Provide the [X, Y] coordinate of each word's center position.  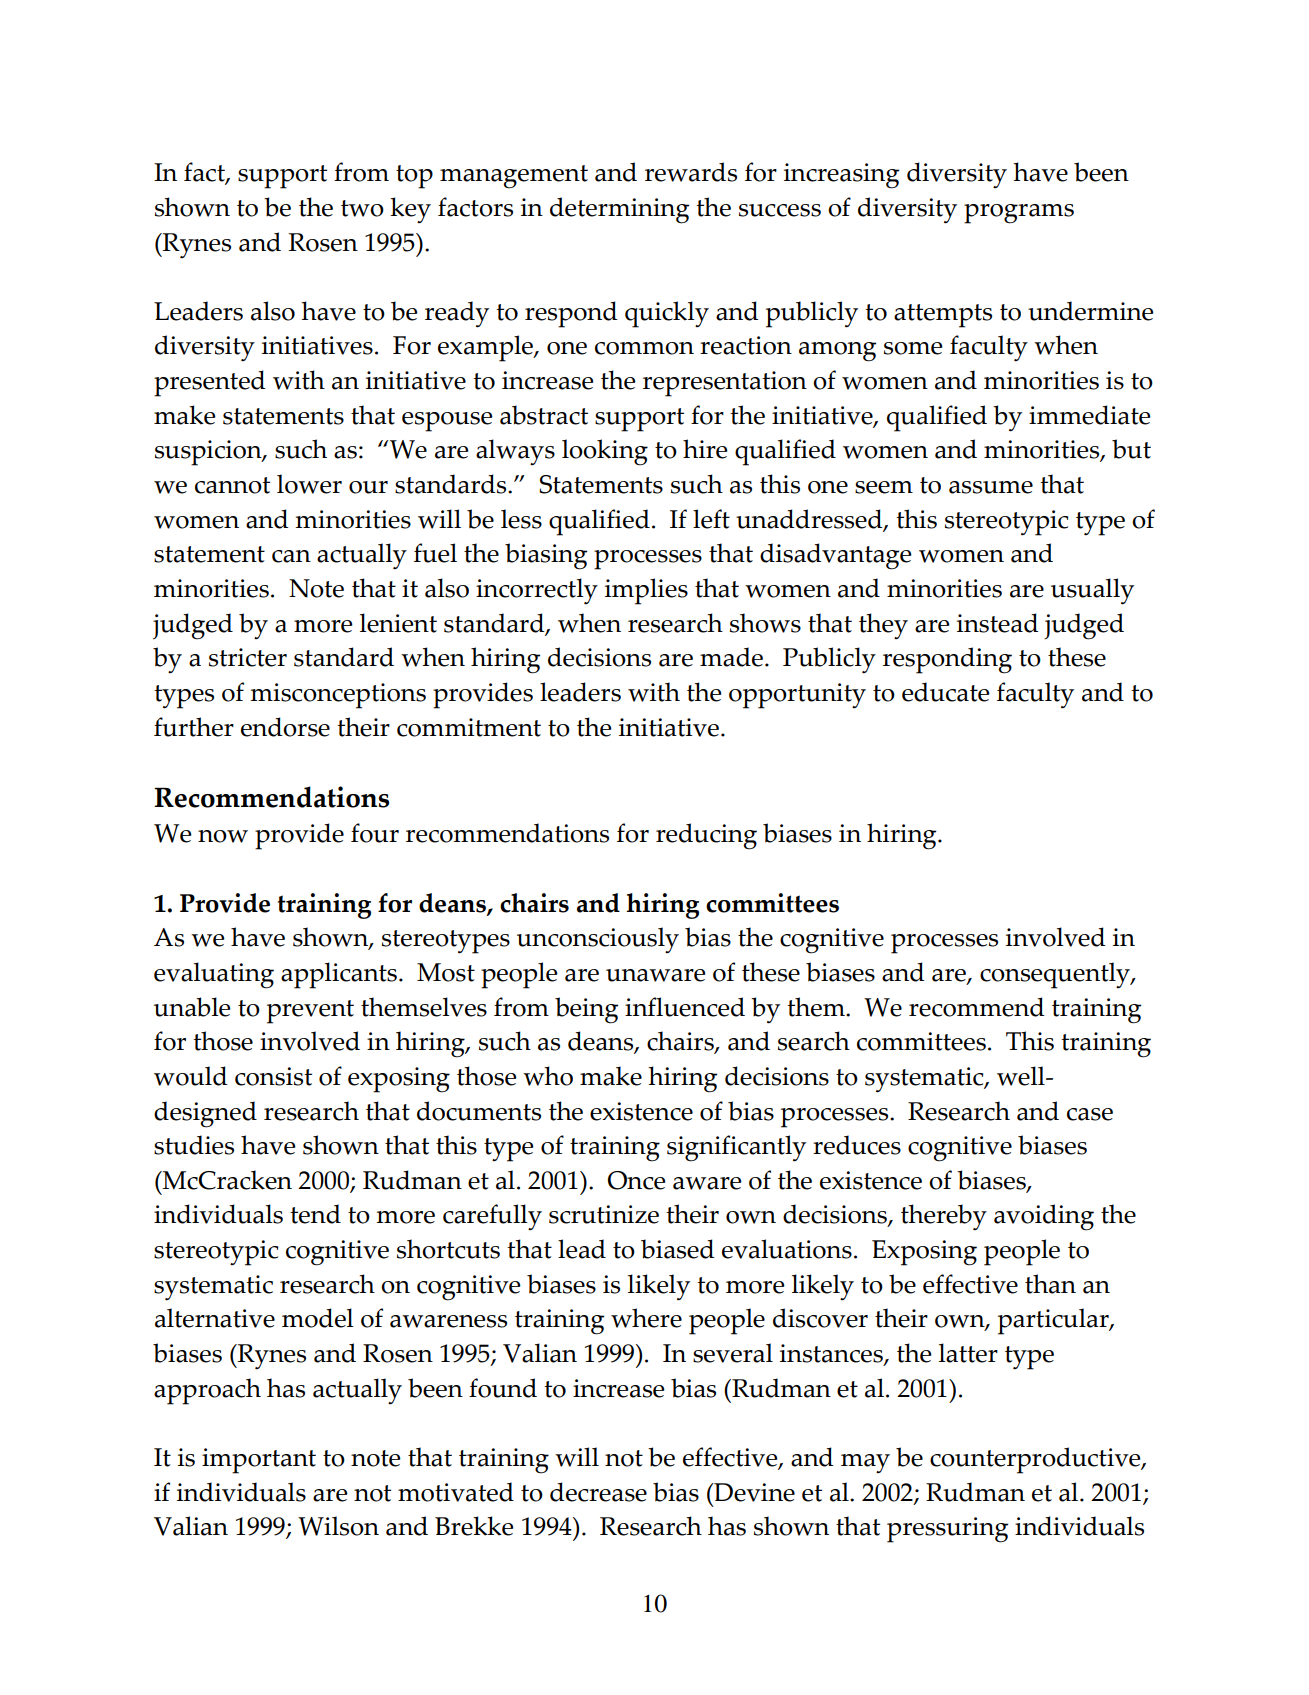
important [259, 1461]
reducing [706, 836]
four [375, 833]
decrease [598, 1492]
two [362, 208]
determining [619, 210]
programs [1019, 214]
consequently [1056, 975]
